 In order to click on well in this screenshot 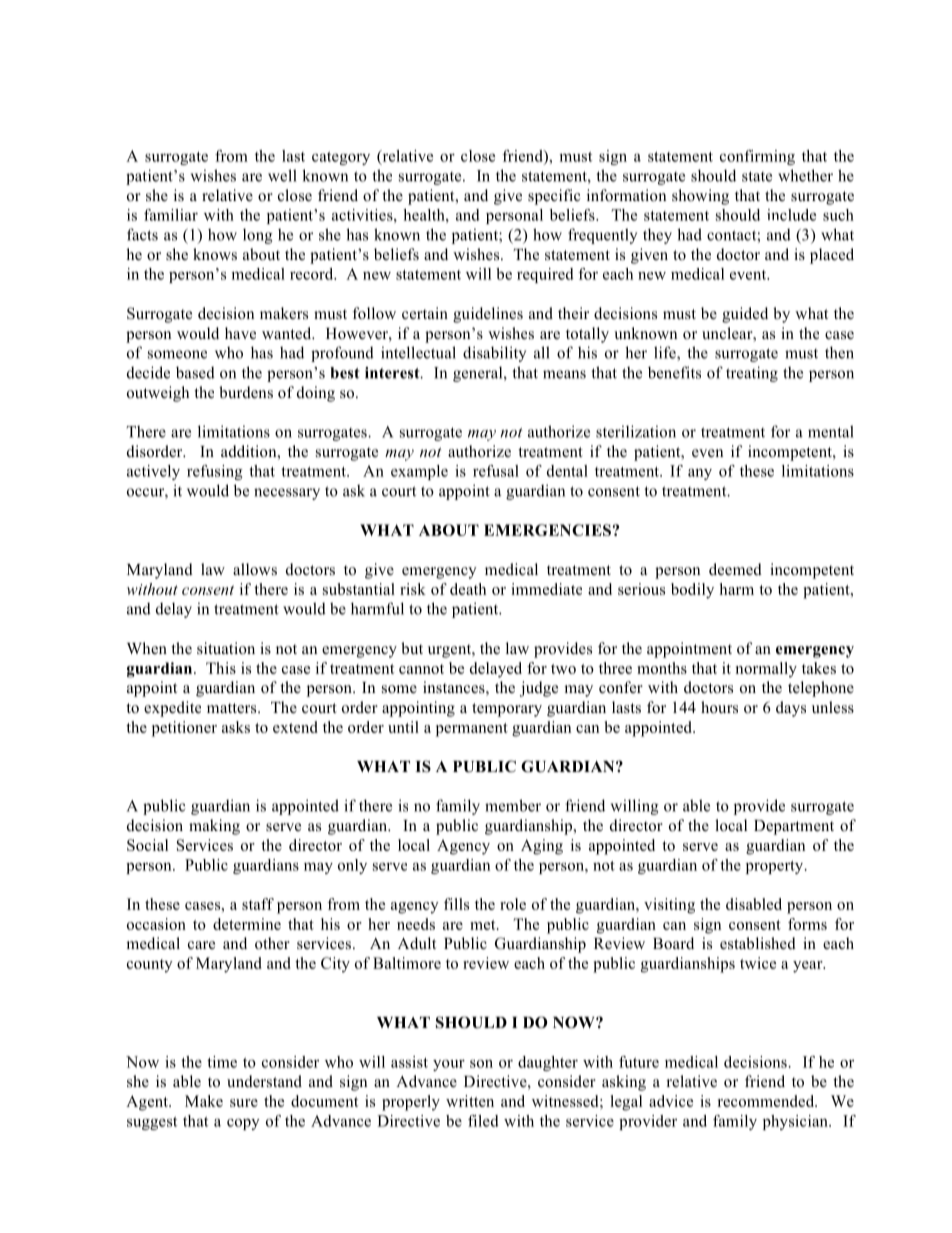, I will do `click(282, 175)`.
